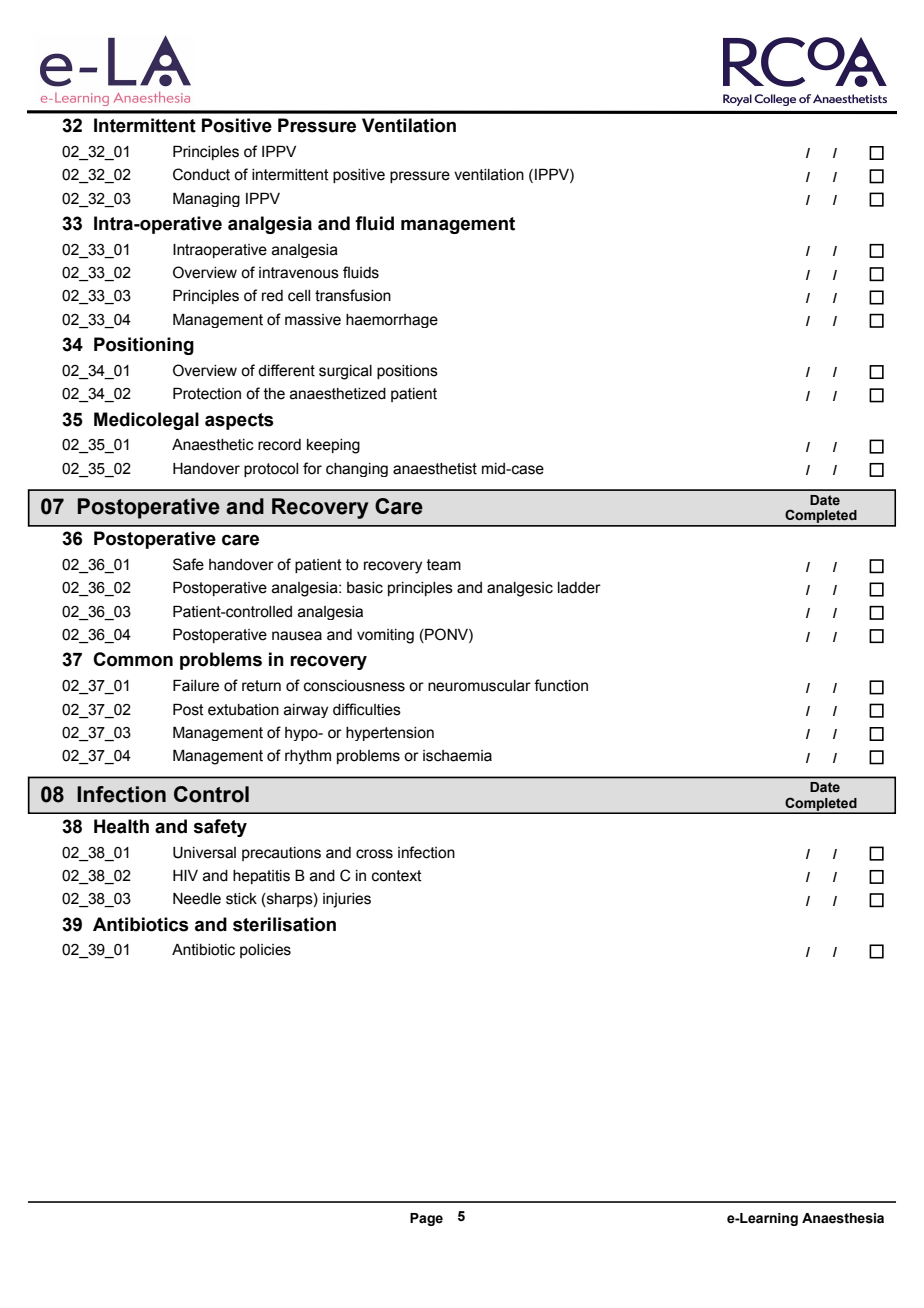 The width and height of the screenshot is (924, 1308). Describe the element at coordinates (392, 321) in the screenshot. I see `haemorrhage` at that location.
